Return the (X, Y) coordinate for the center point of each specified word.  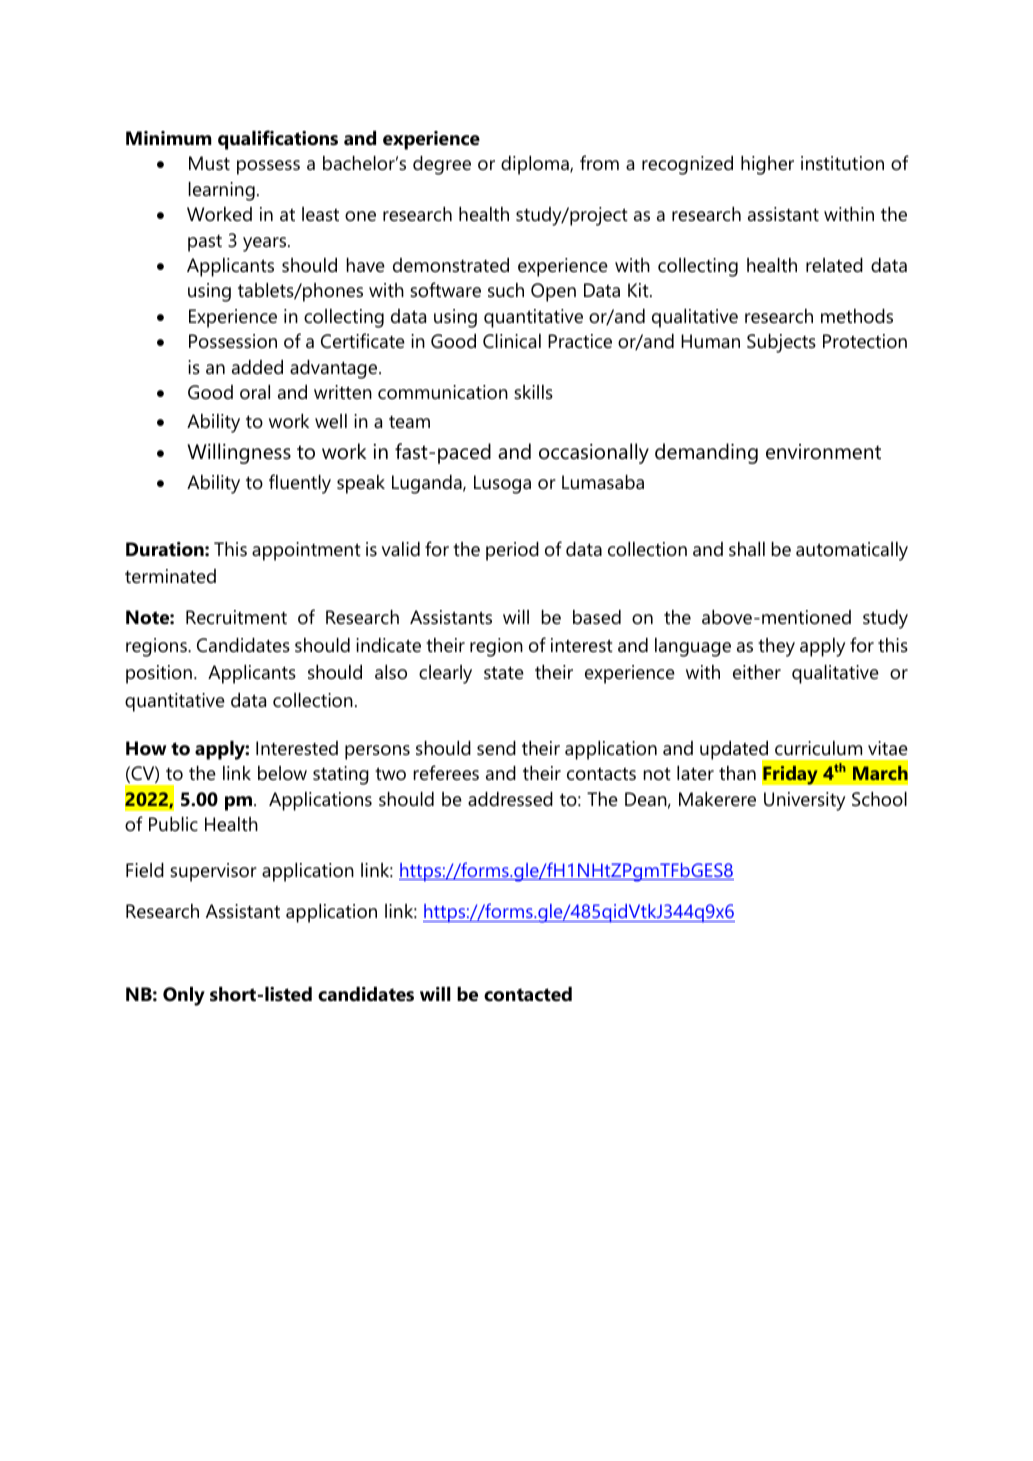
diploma (536, 165)
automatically (852, 551)
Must (209, 163)
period (512, 551)
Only (184, 996)
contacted (528, 994)
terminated (170, 576)
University (804, 801)
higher (767, 165)
